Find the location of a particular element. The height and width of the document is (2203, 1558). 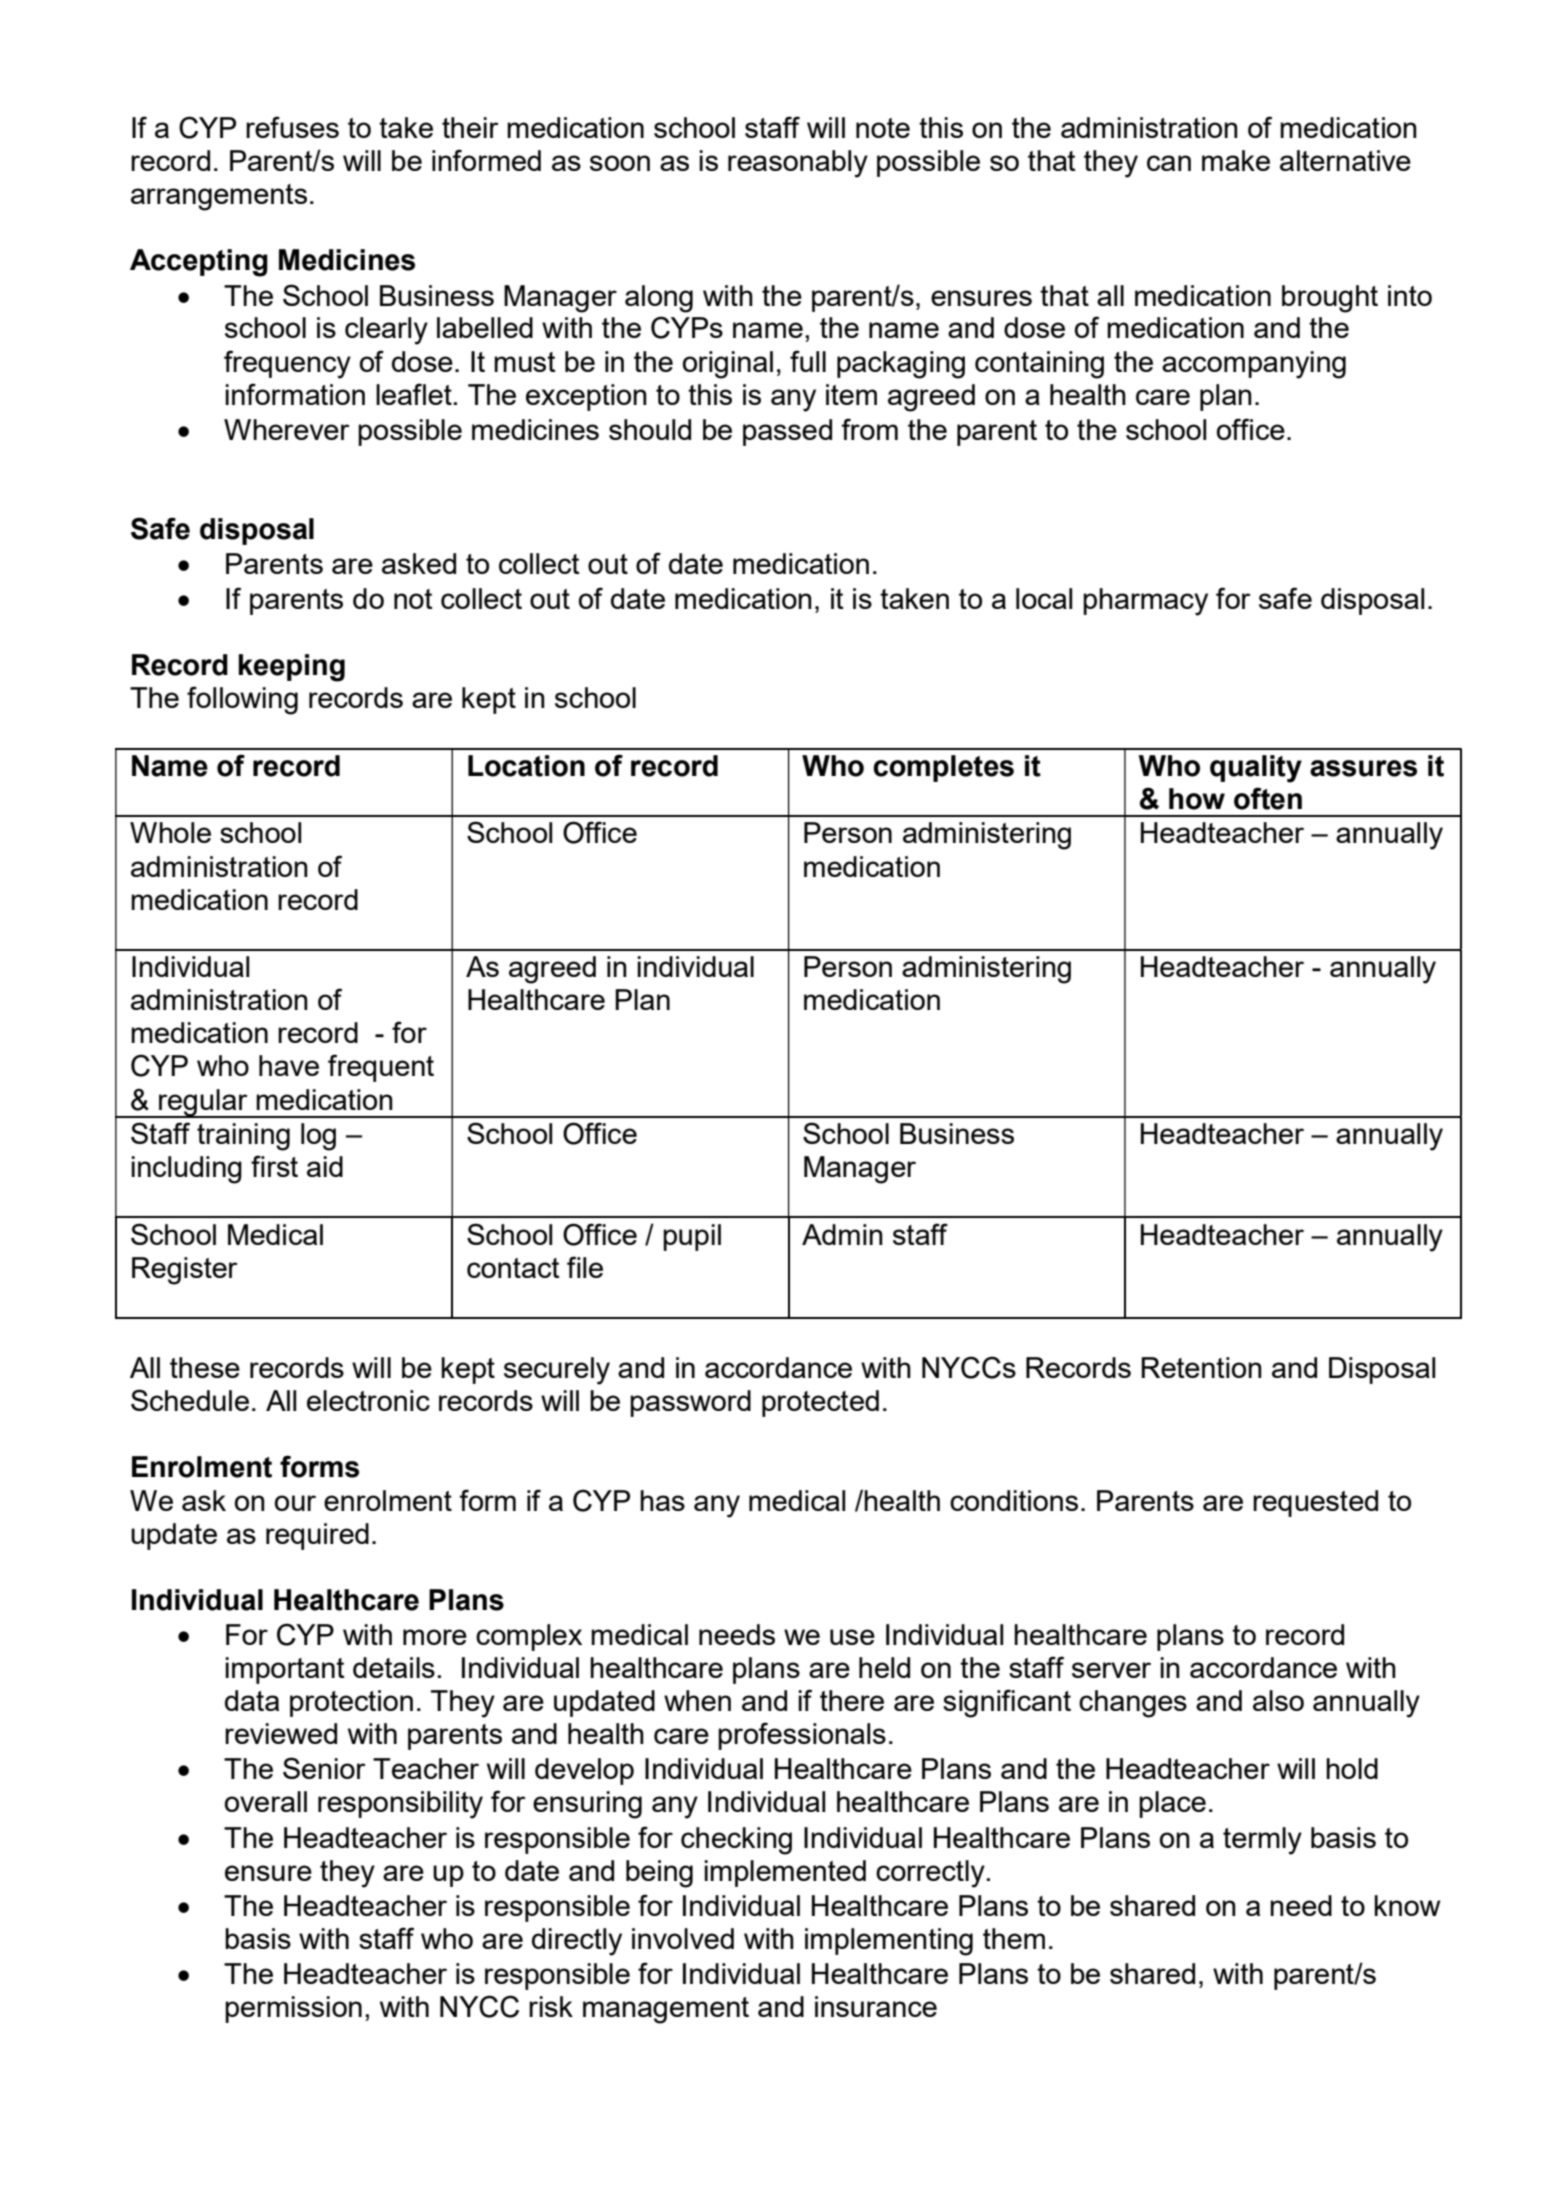

Retention is located at coordinates (1201, 1367).
